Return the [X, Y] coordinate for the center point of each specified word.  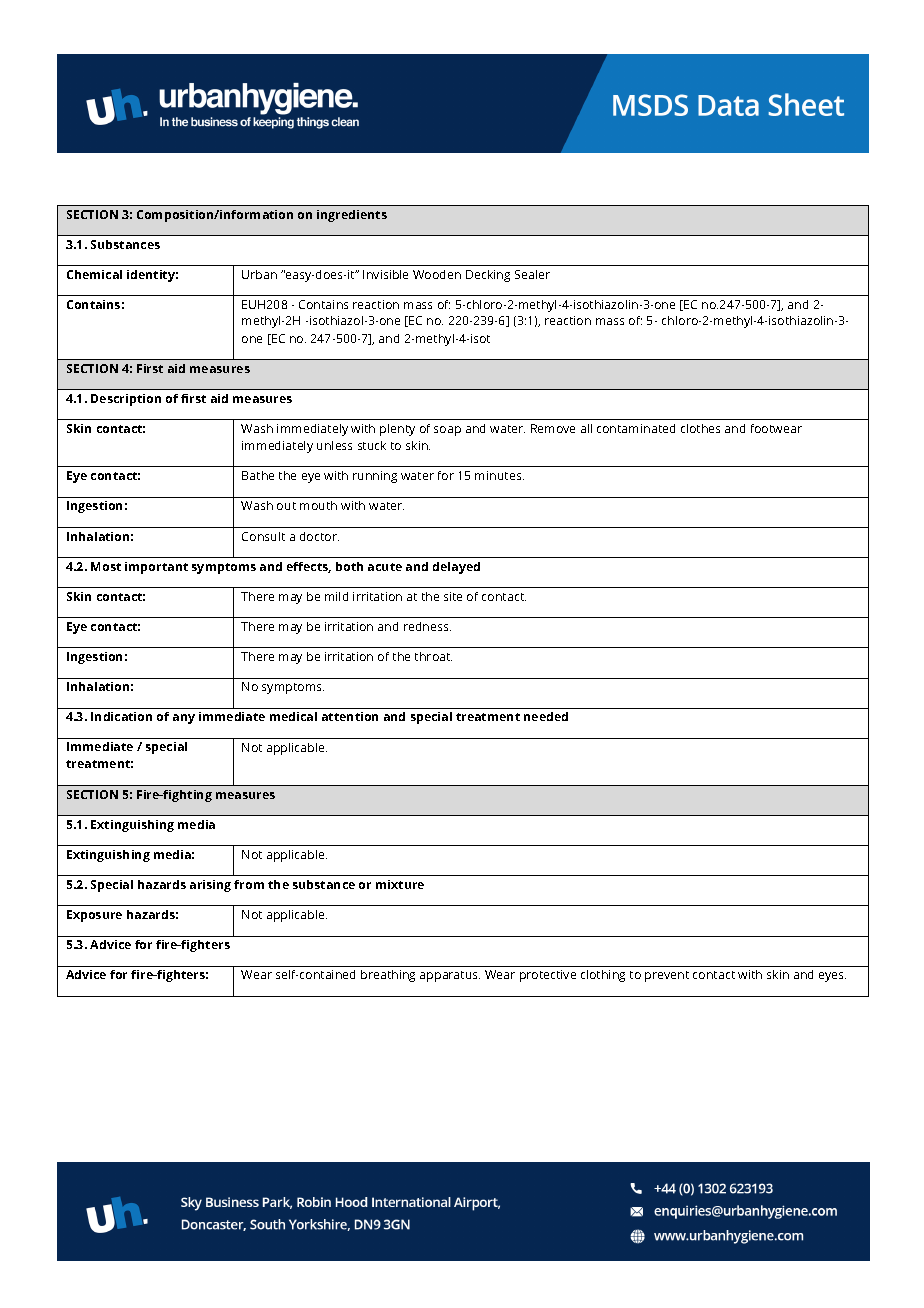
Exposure [94, 916]
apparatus [450, 976]
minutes [499, 475]
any [184, 719]
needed [546, 716]
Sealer [532, 274]
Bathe [258, 475]
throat [433, 656]
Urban [259, 274]
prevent [667, 976]
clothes [700, 428]
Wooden [437, 274]
